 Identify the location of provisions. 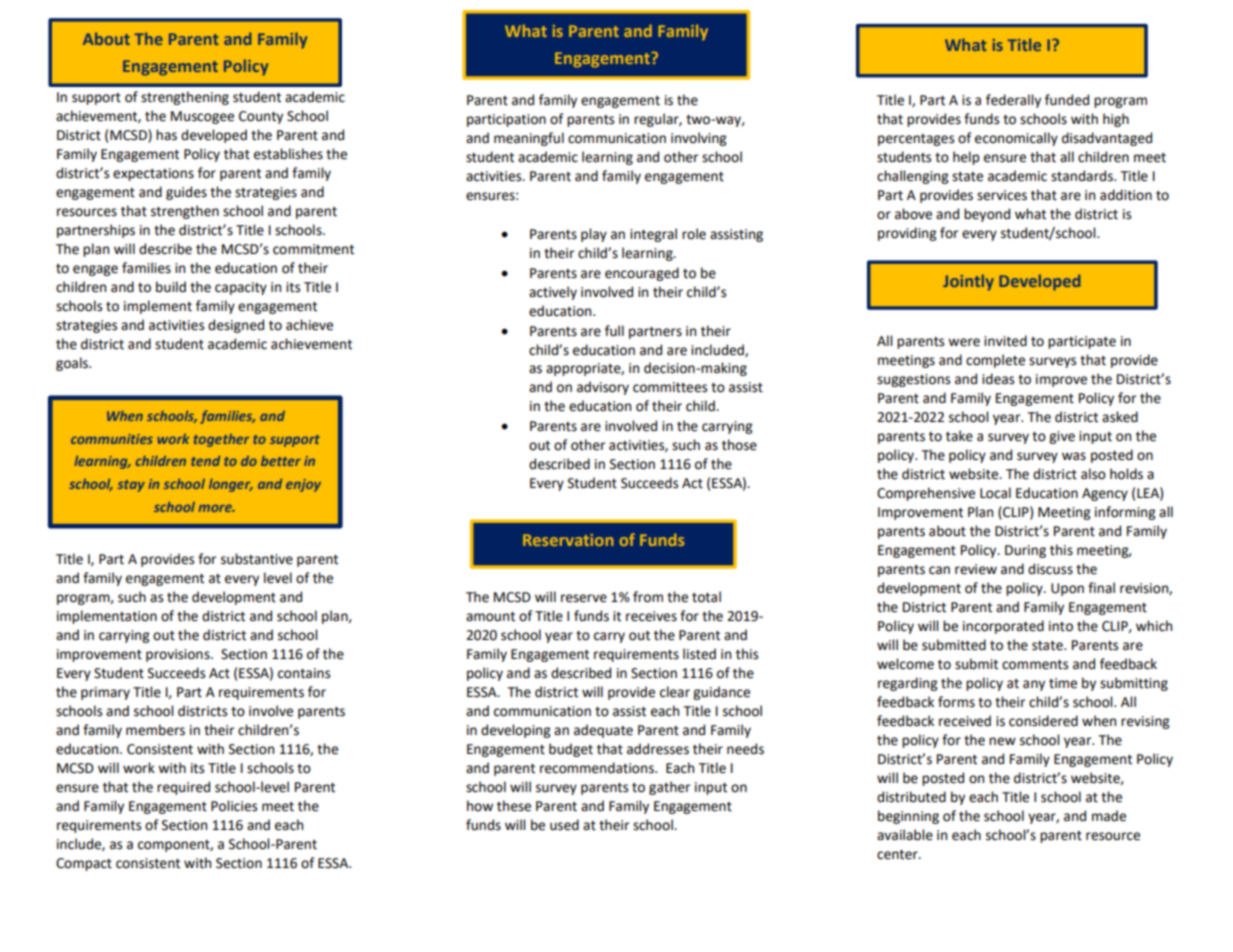
(179, 655).
